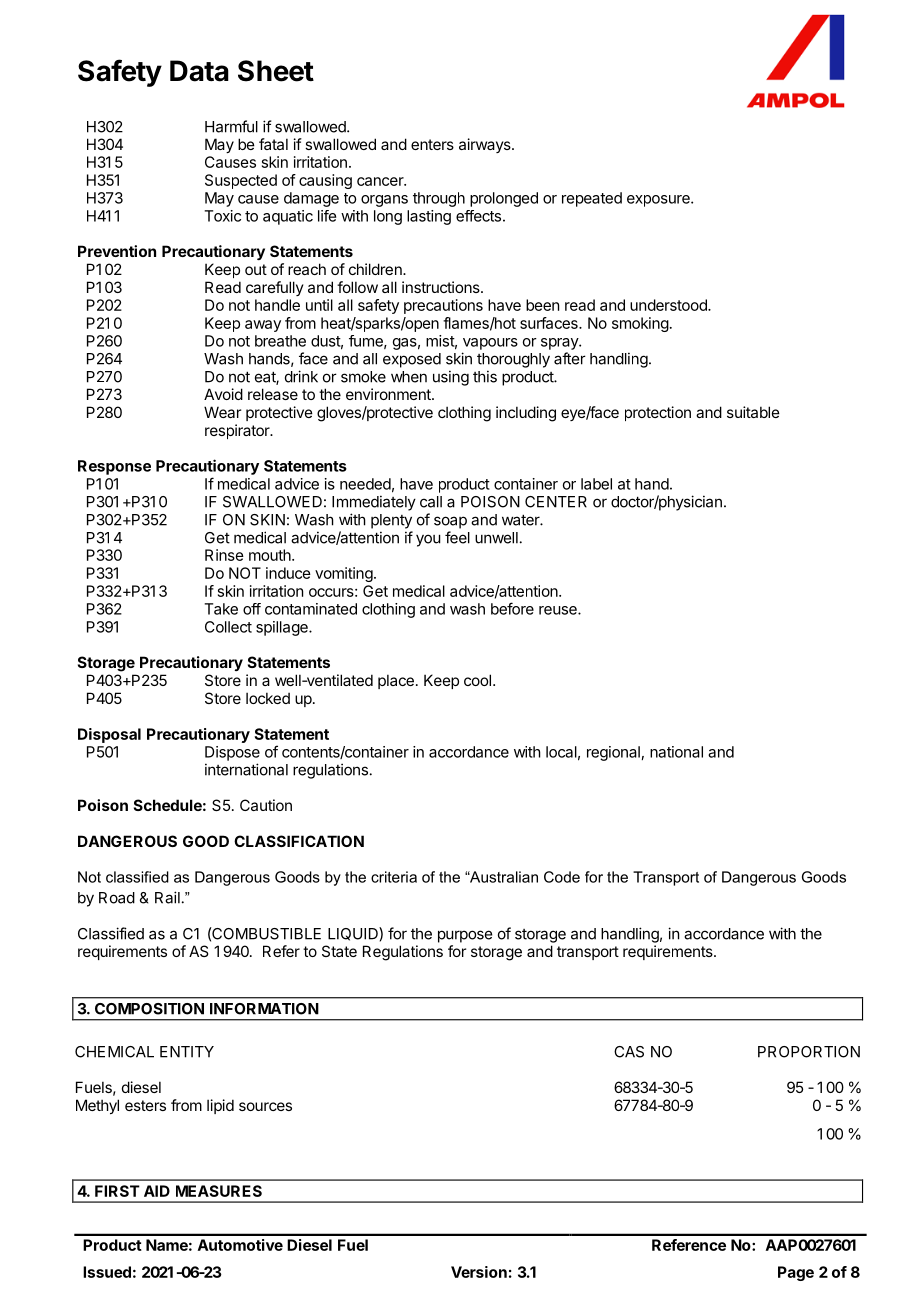  What do you see at coordinates (432, 144) in the screenshot?
I see `enters` at bounding box center [432, 144].
